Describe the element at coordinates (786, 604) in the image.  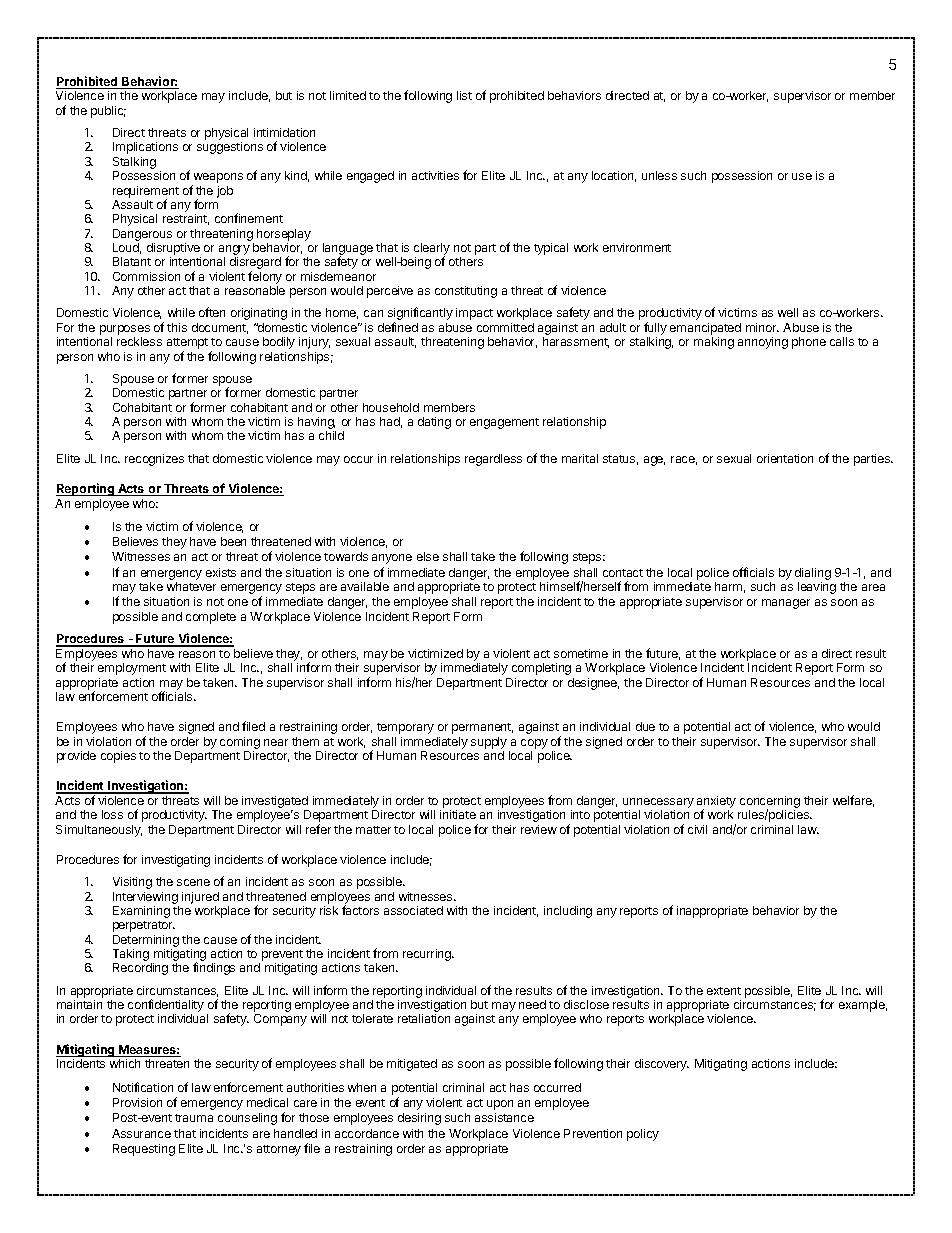
I see `manager` at that location.
